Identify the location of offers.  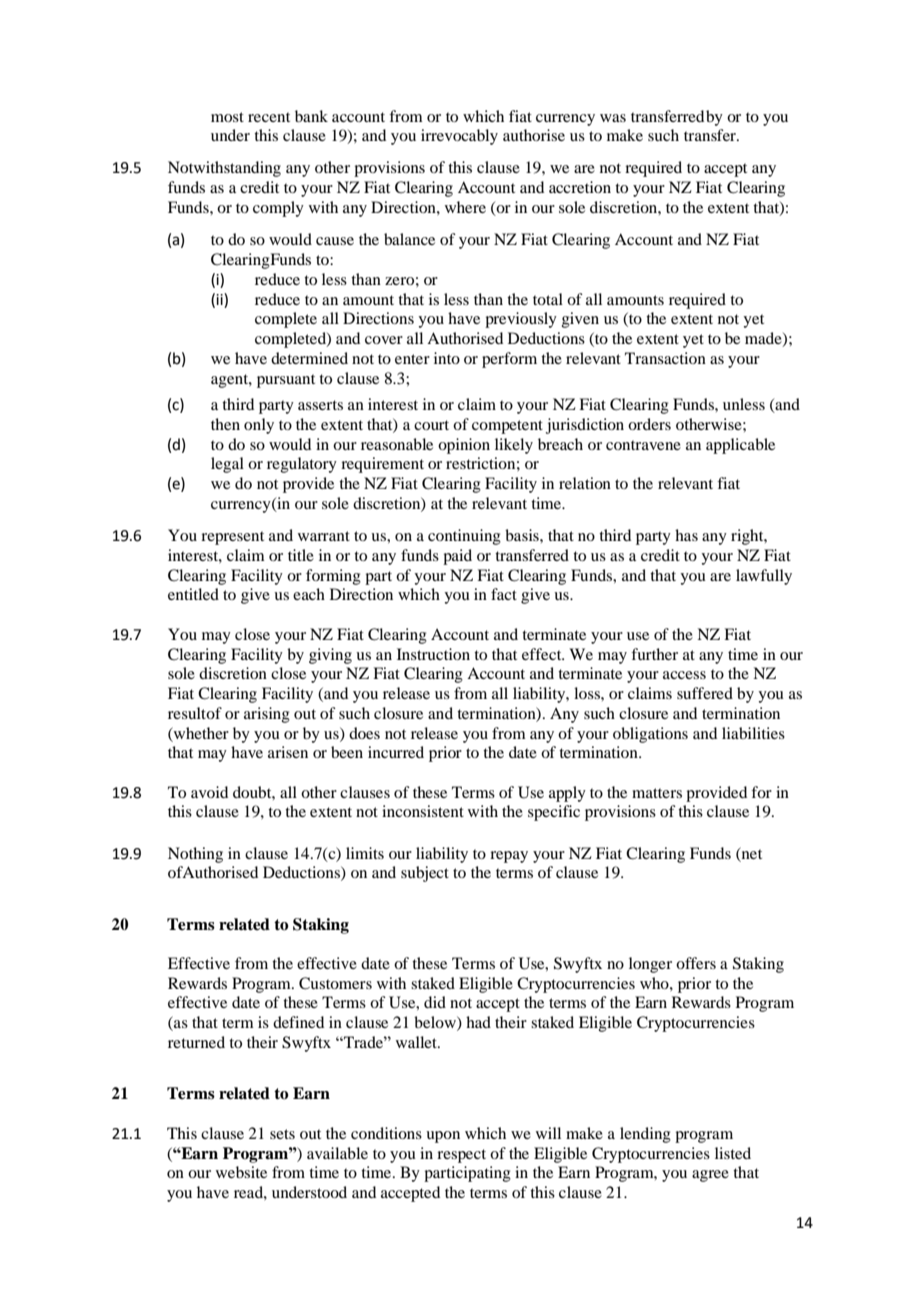
(696, 963).
